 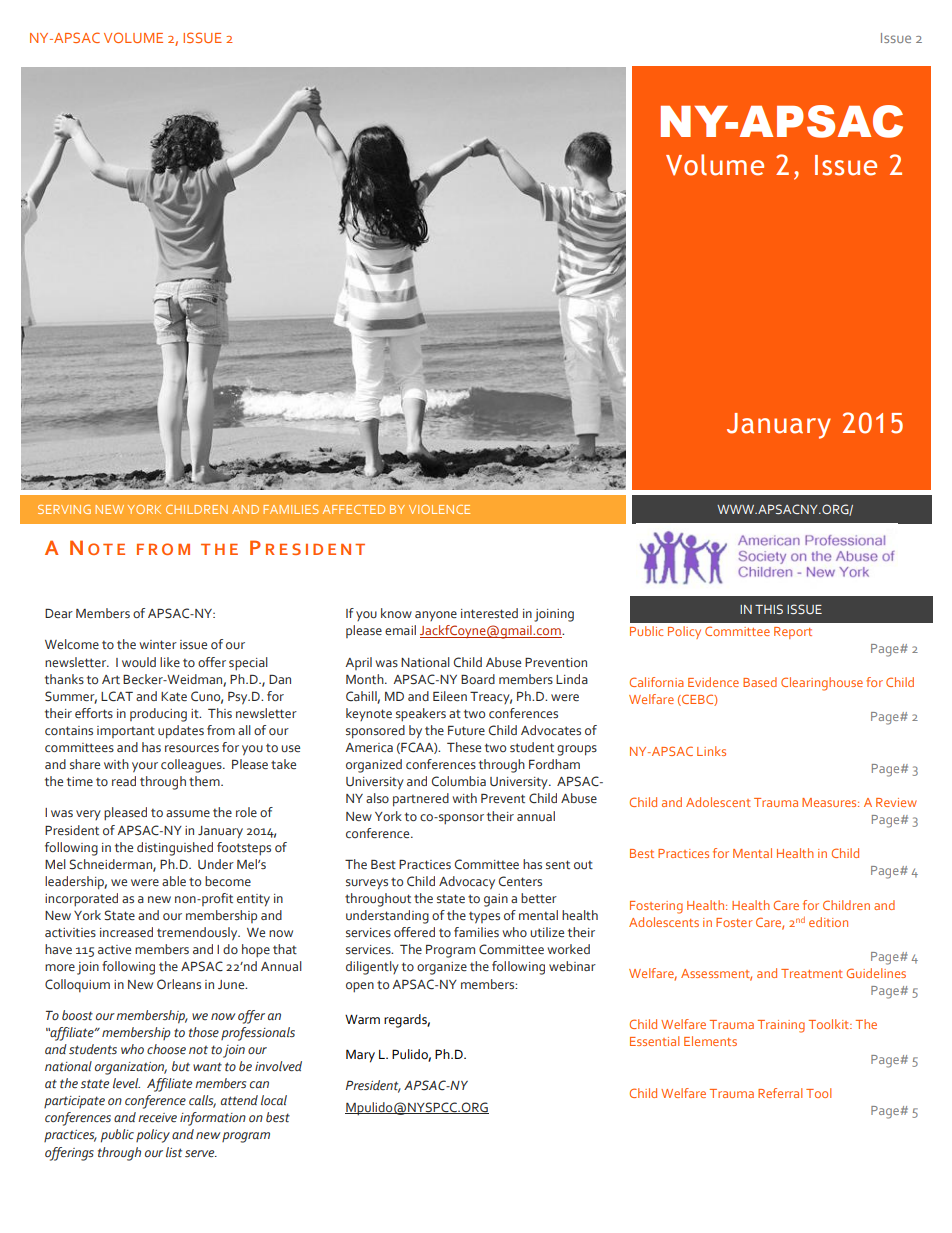 I want to click on VIOLENCE, so click(x=439, y=509).
